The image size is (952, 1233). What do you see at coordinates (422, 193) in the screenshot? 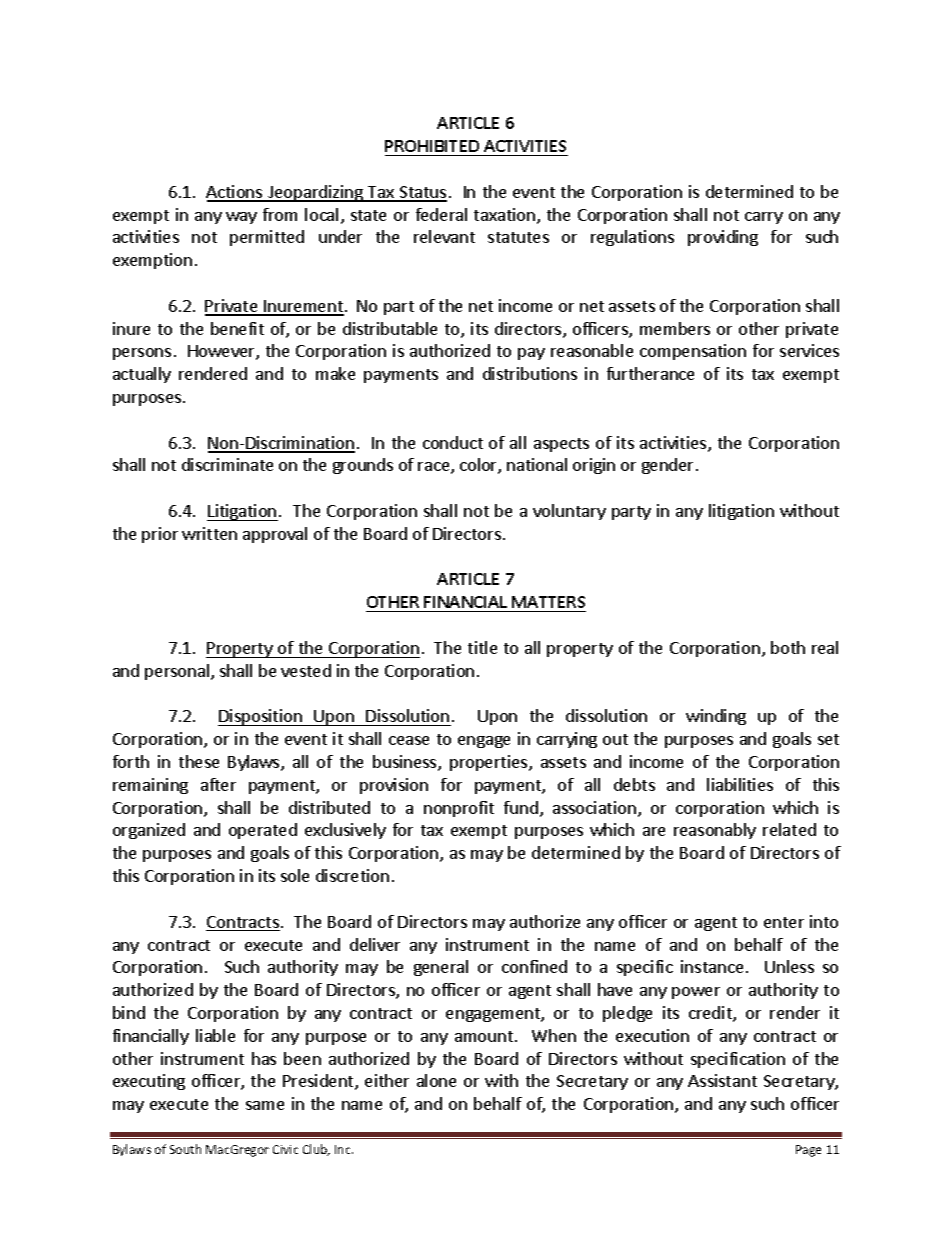
I see `Status` at bounding box center [422, 193].
